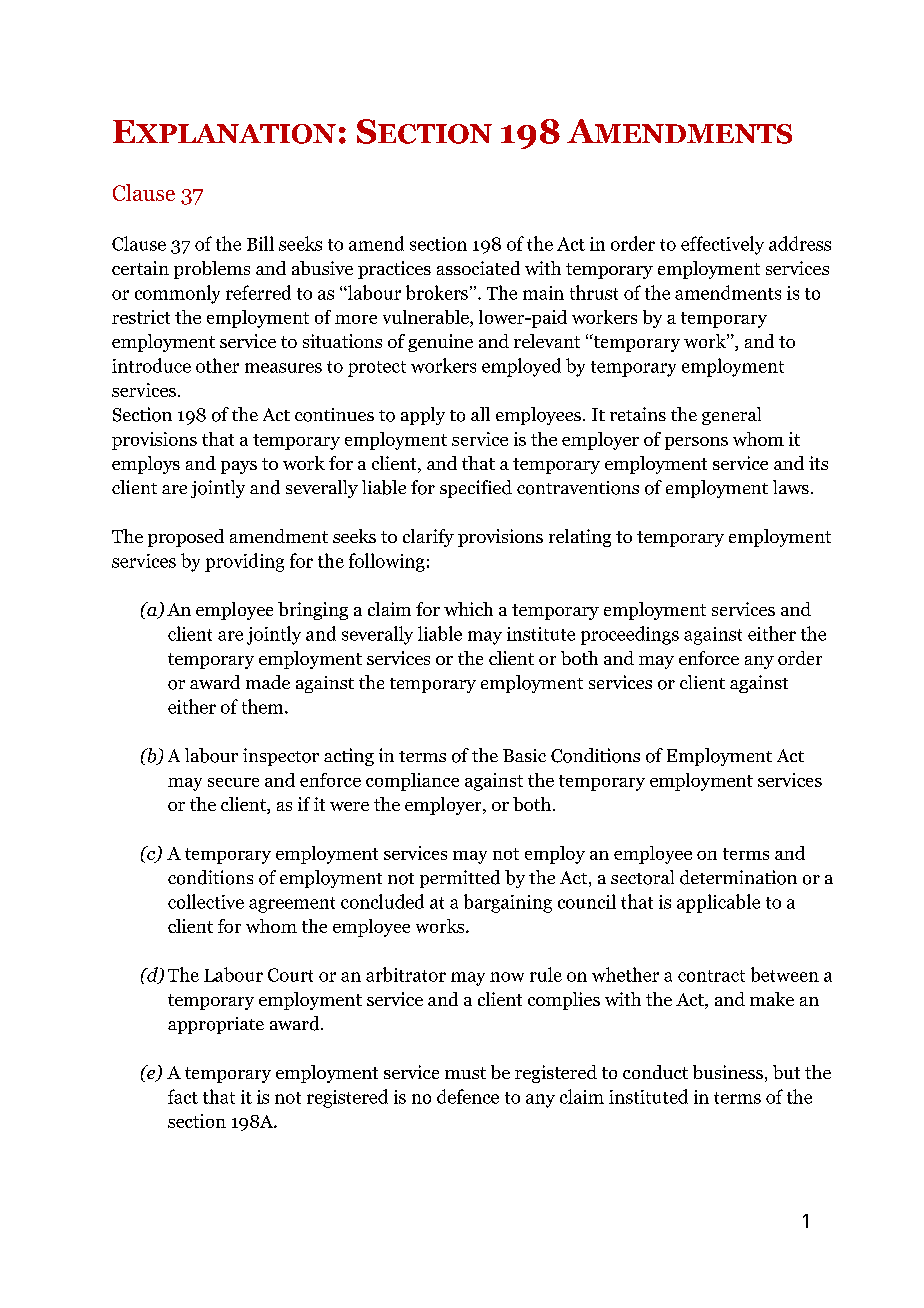  I want to click on pays, so click(239, 467).
